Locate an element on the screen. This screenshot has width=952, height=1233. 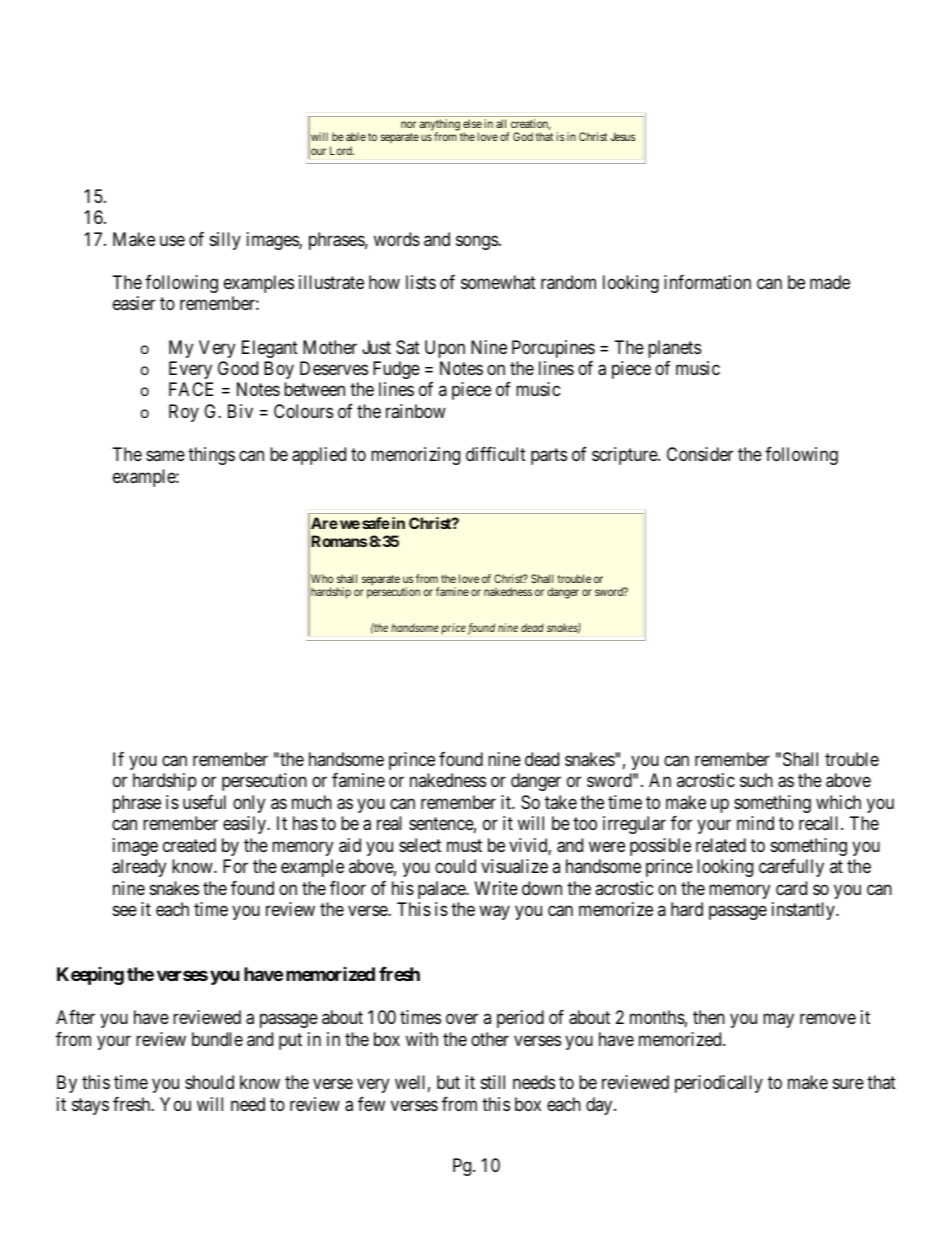
nor is located at coordinates (408, 124).
